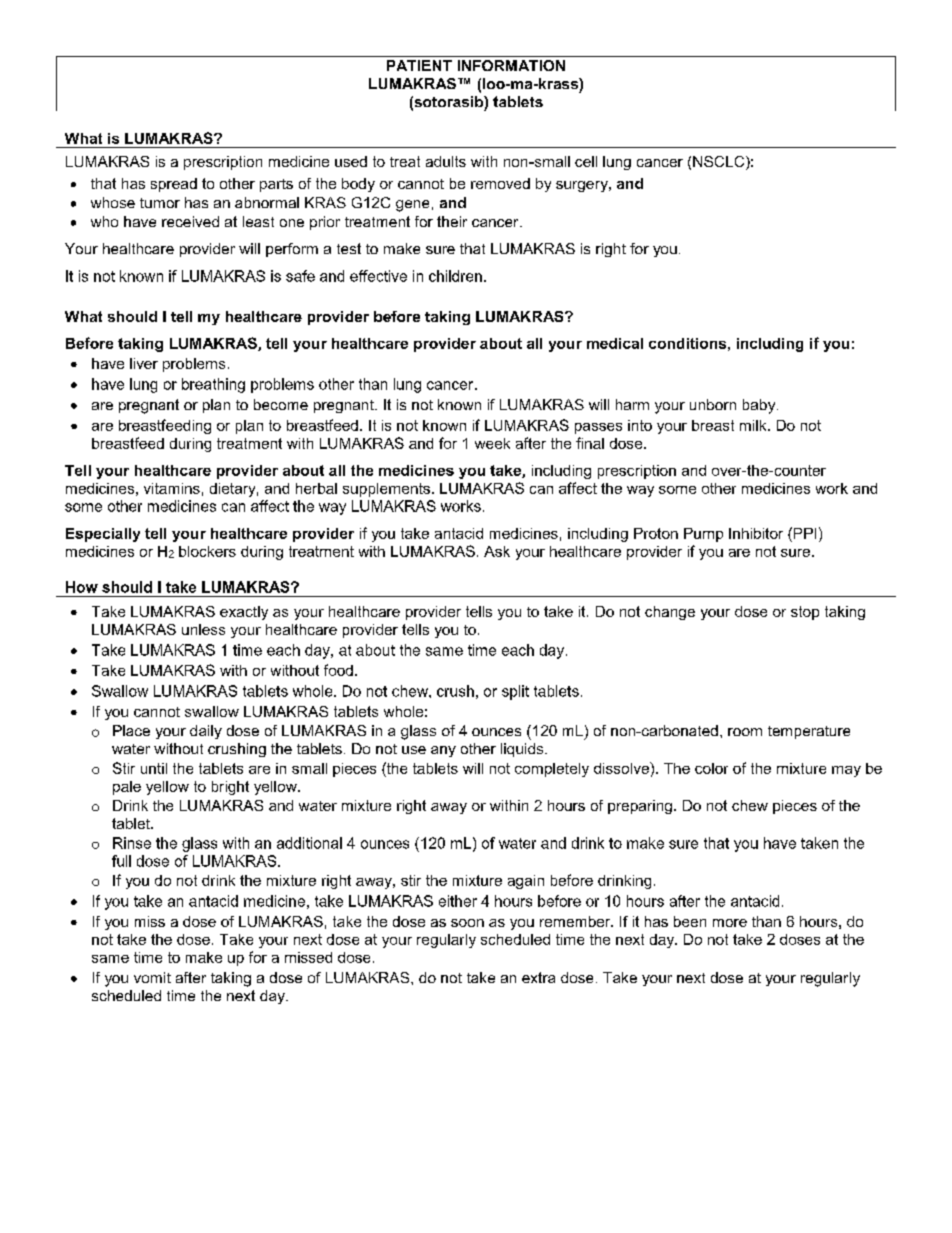 The image size is (952, 1233). What do you see at coordinates (730, 923) in the page?
I see `more` at bounding box center [730, 923].
